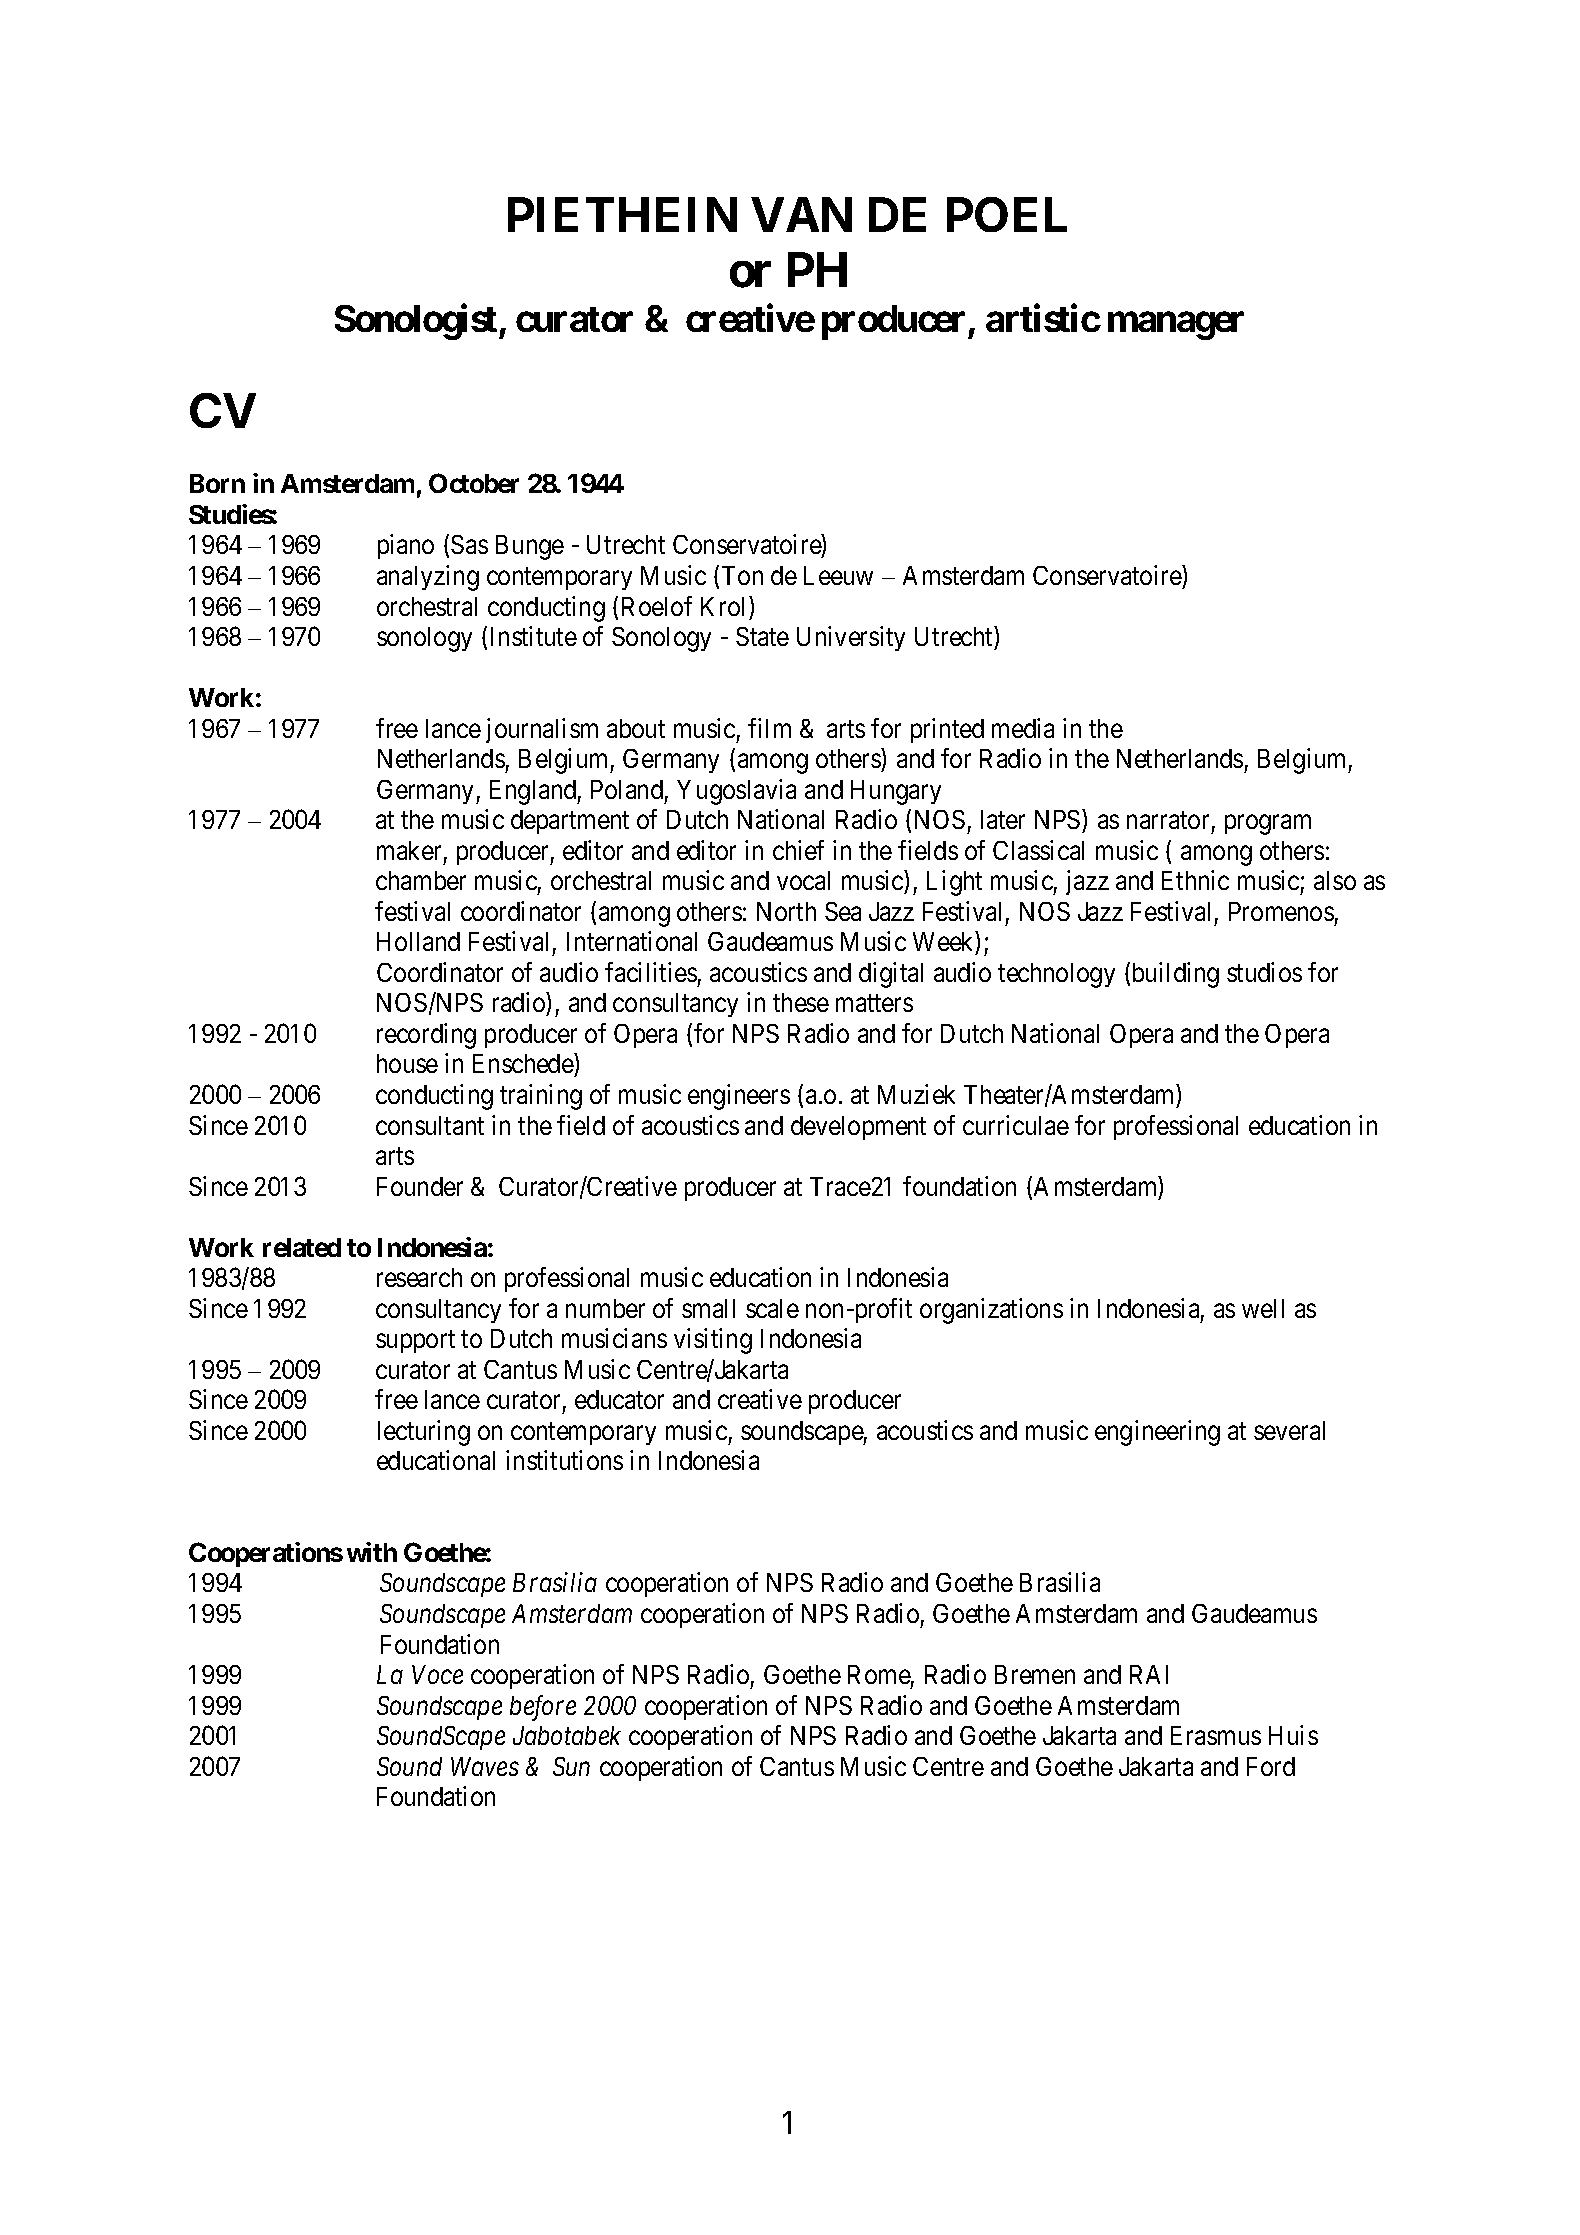 The width and height of the screenshot is (1580, 2235). Describe the element at coordinates (1264, 972) in the screenshot. I see `studios` at that location.
